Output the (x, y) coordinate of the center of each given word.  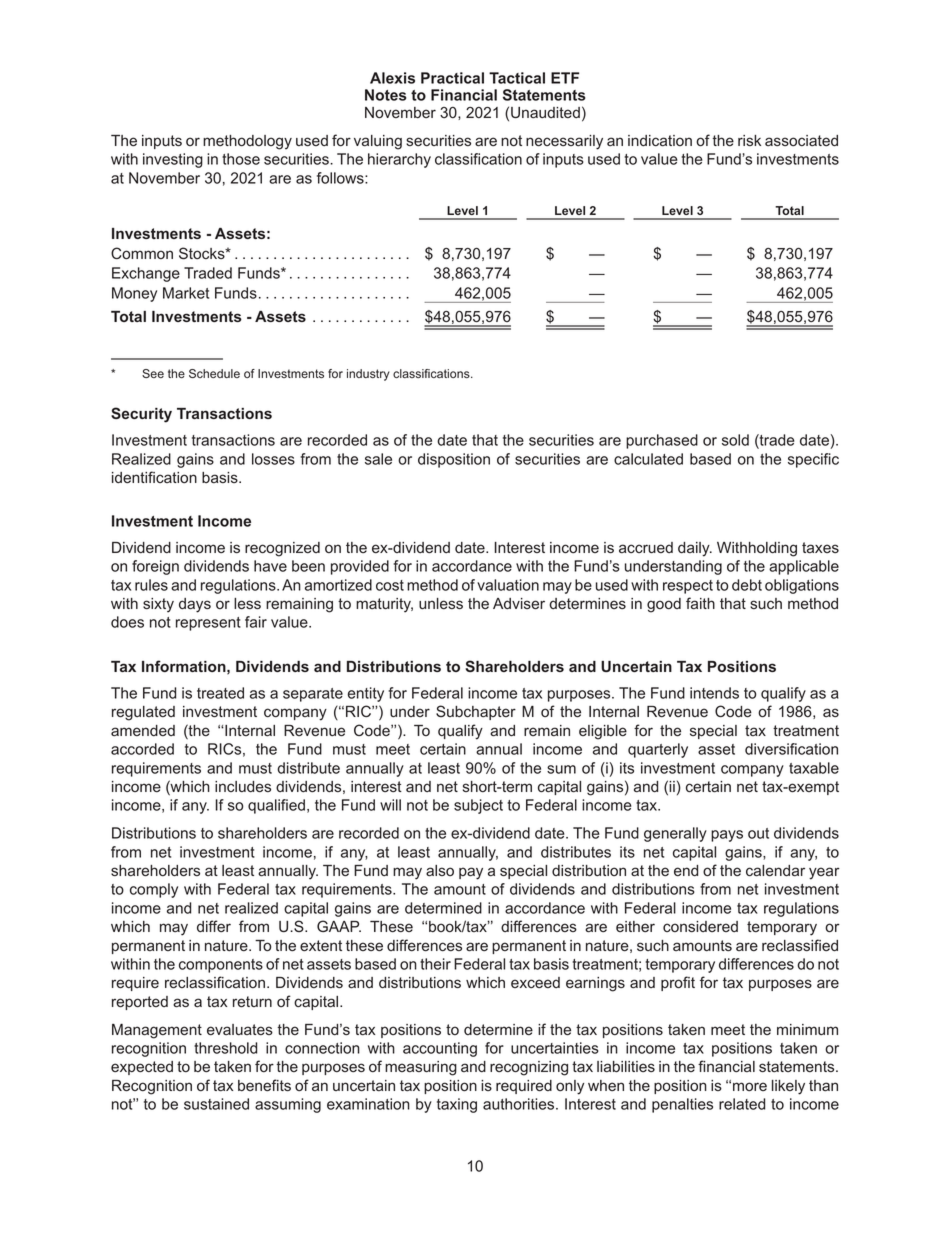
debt (747, 585)
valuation (508, 585)
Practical (452, 78)
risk (749, 140)
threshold (225, 1048)
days (195, 605)
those (241, 159)
